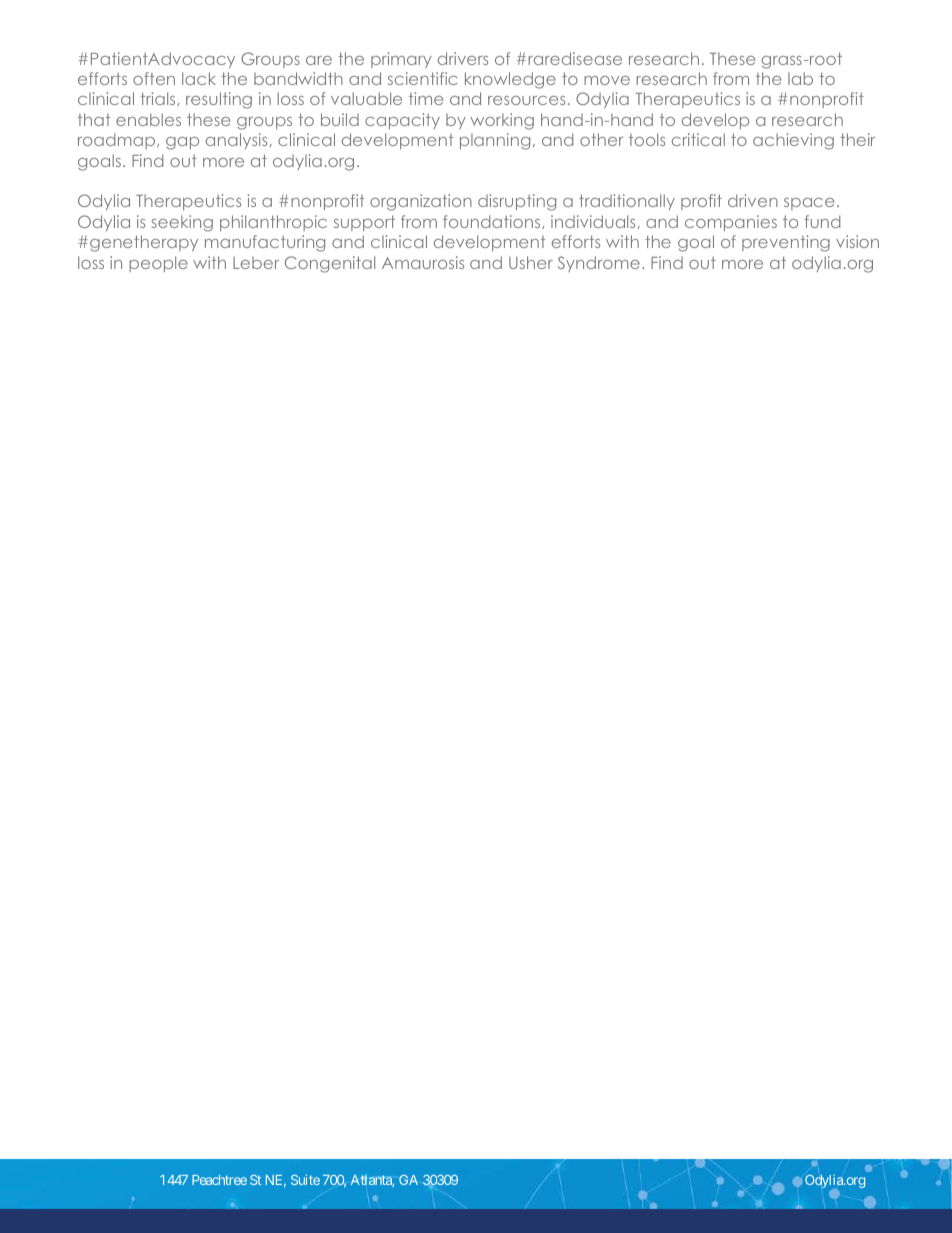  What do you see at coordinates (531, 262) in the screenshot?
I see `Usher` at bounding box center [531, 262].
